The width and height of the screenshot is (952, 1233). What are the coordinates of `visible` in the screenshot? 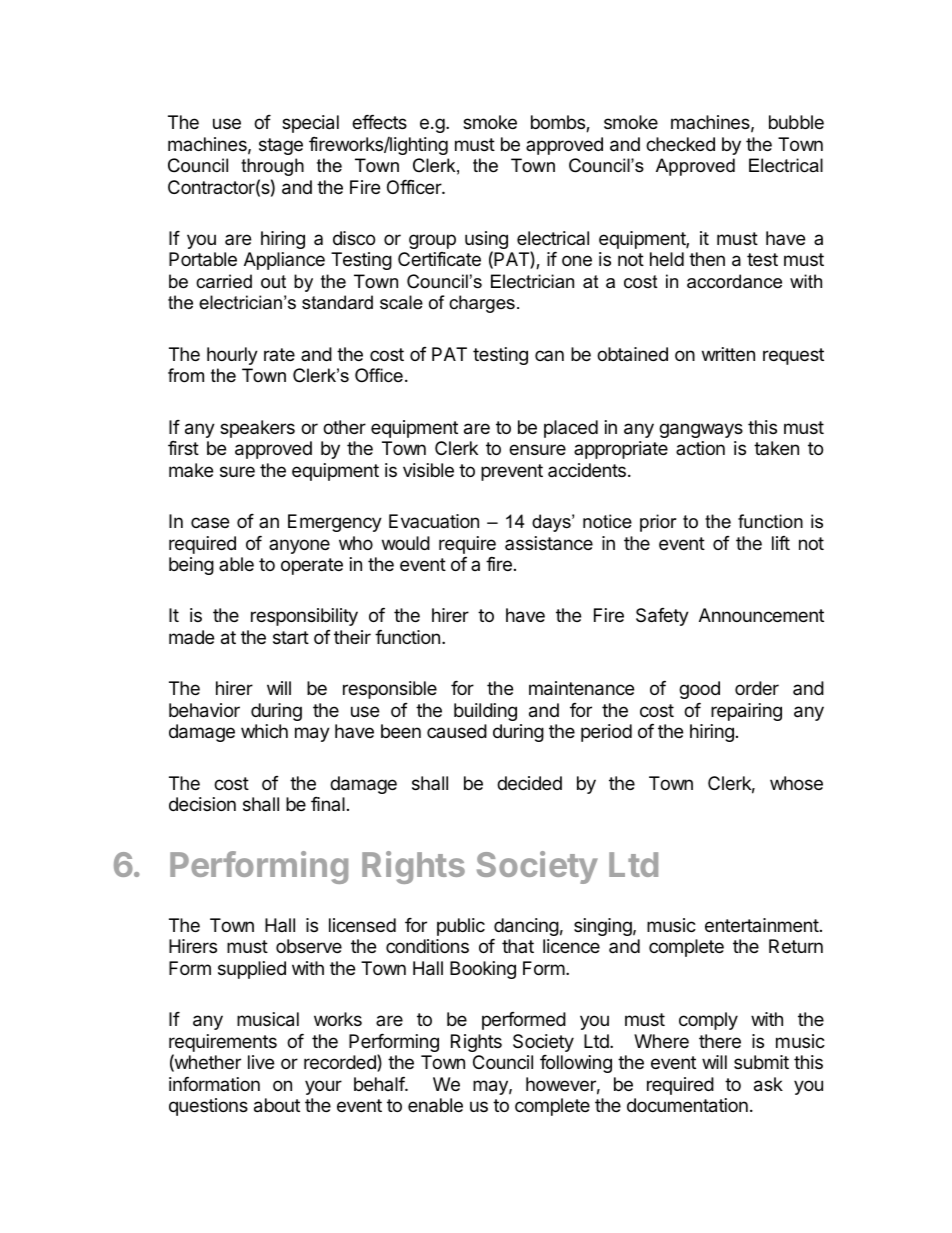 It's located at (428, 470).
